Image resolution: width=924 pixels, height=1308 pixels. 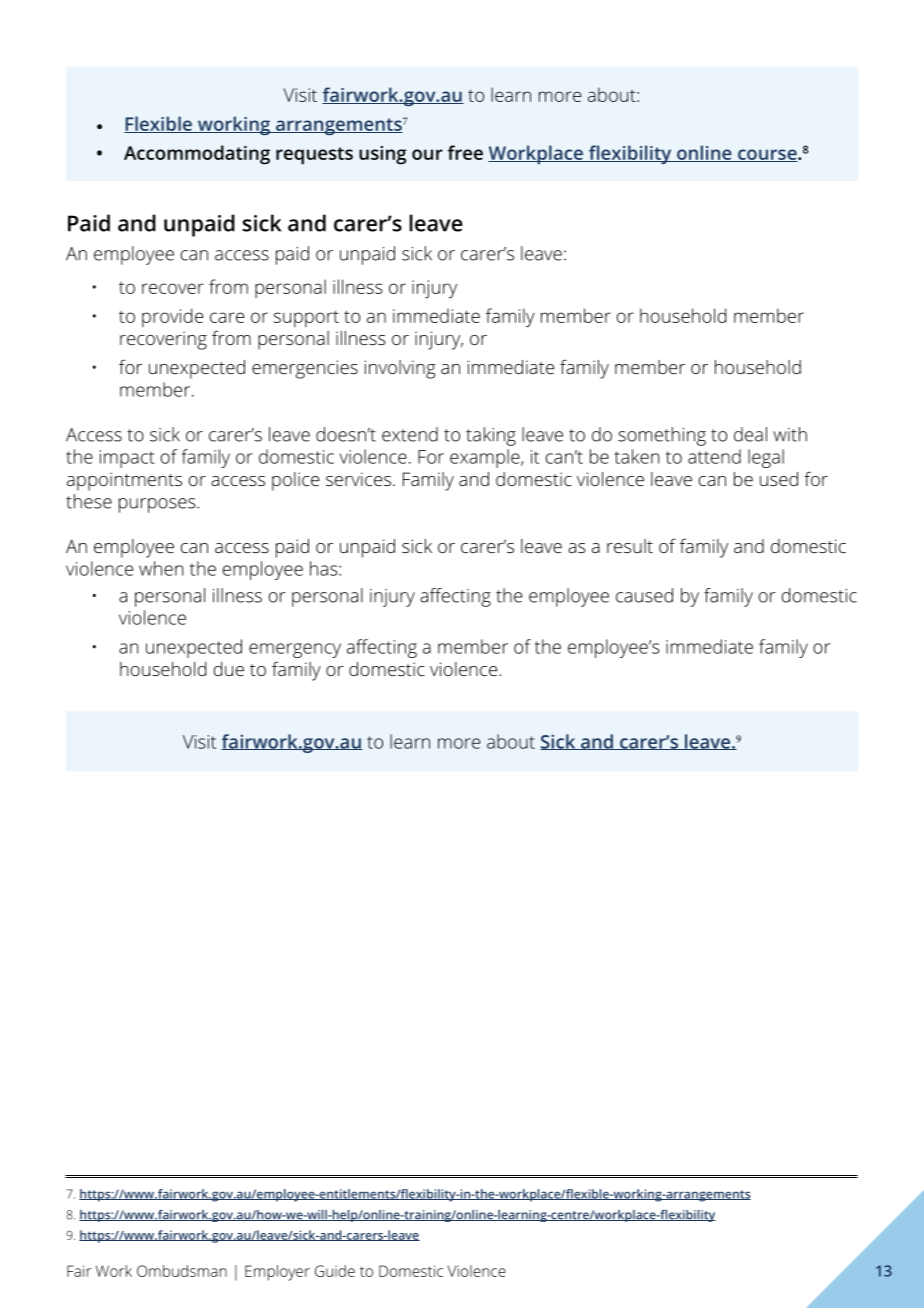 What do you see at coordinates (767, 155) in the screenshot?
I see `course` at bounding box center [767, 155].
